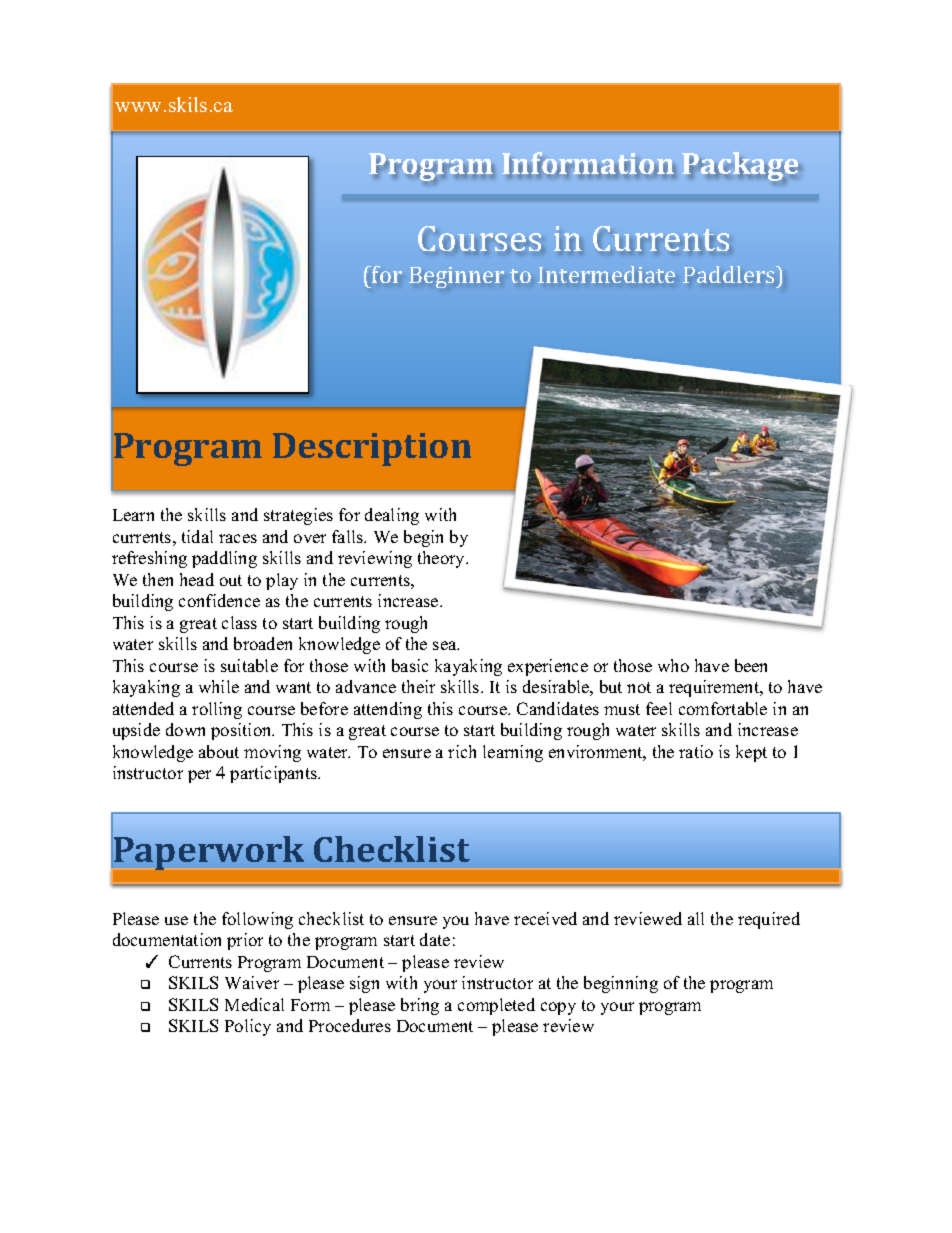 This page has width=952, height=1233. I want to click on Medical, so click(254, 1004).
